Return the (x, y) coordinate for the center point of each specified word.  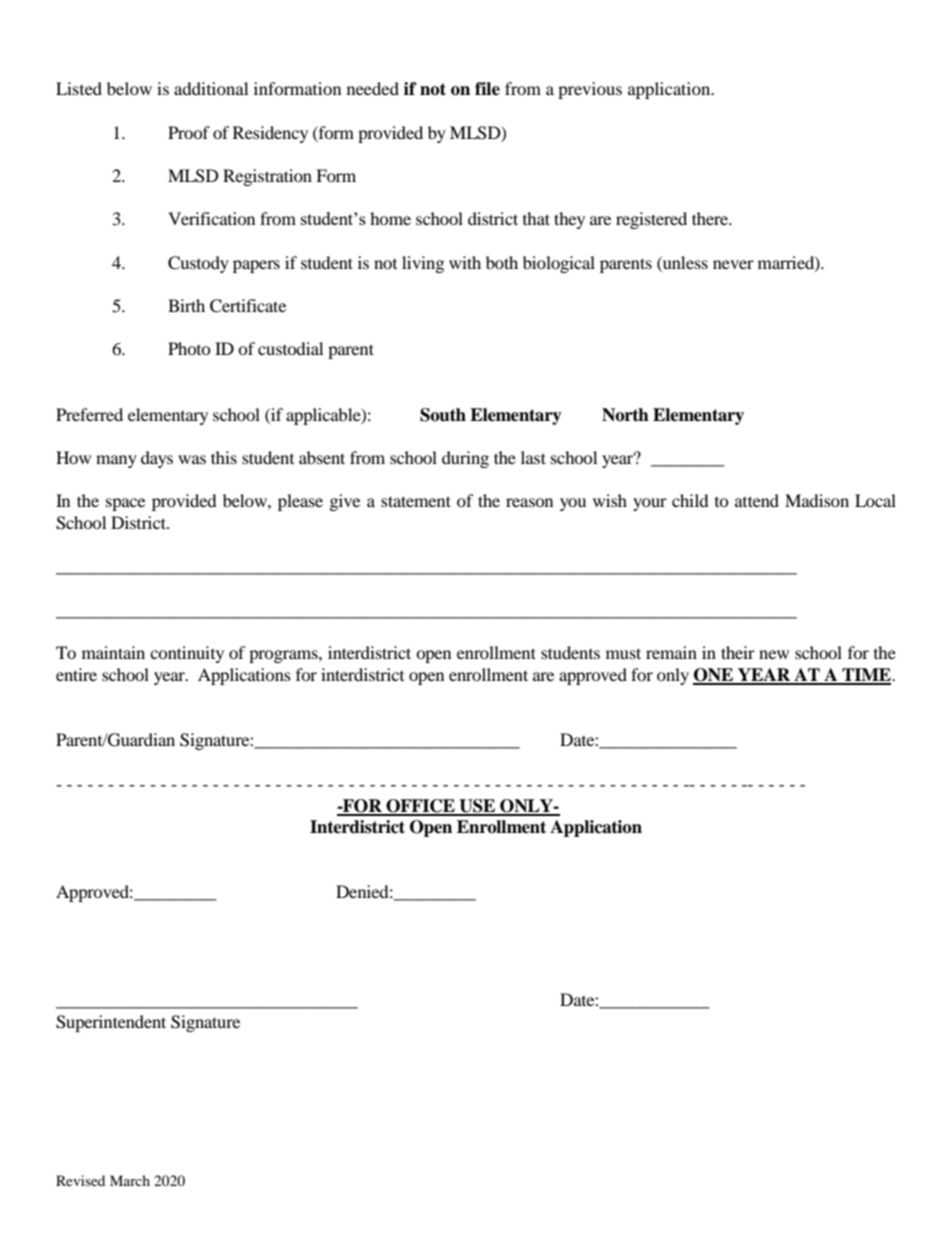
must (623, 653)
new (774, 654)
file (487, 89)
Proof (189, 132)
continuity (187, 654)
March (130, 1180)
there (711, 218)
